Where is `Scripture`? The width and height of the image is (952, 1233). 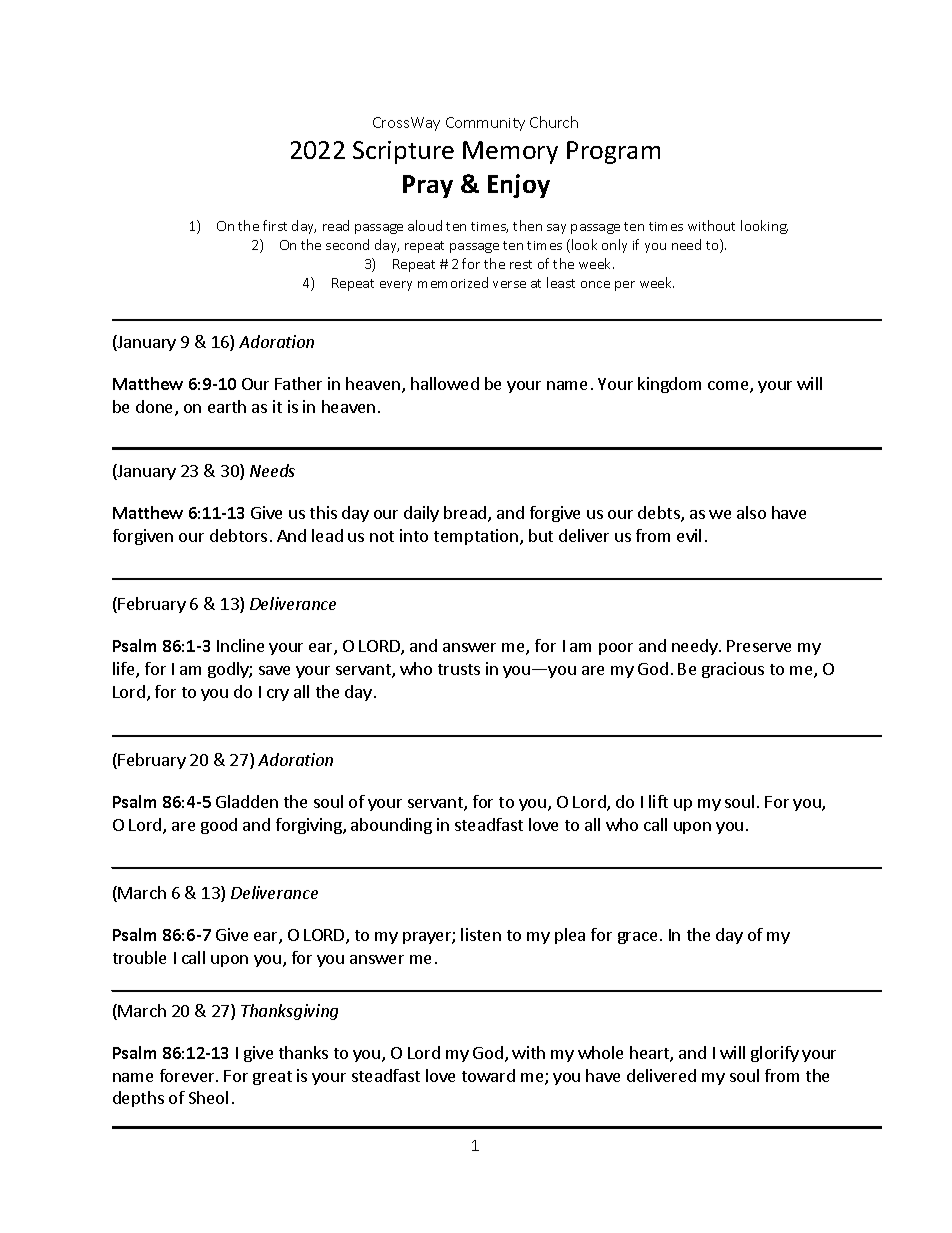
Scripture is located at coordinates (403, 152).
